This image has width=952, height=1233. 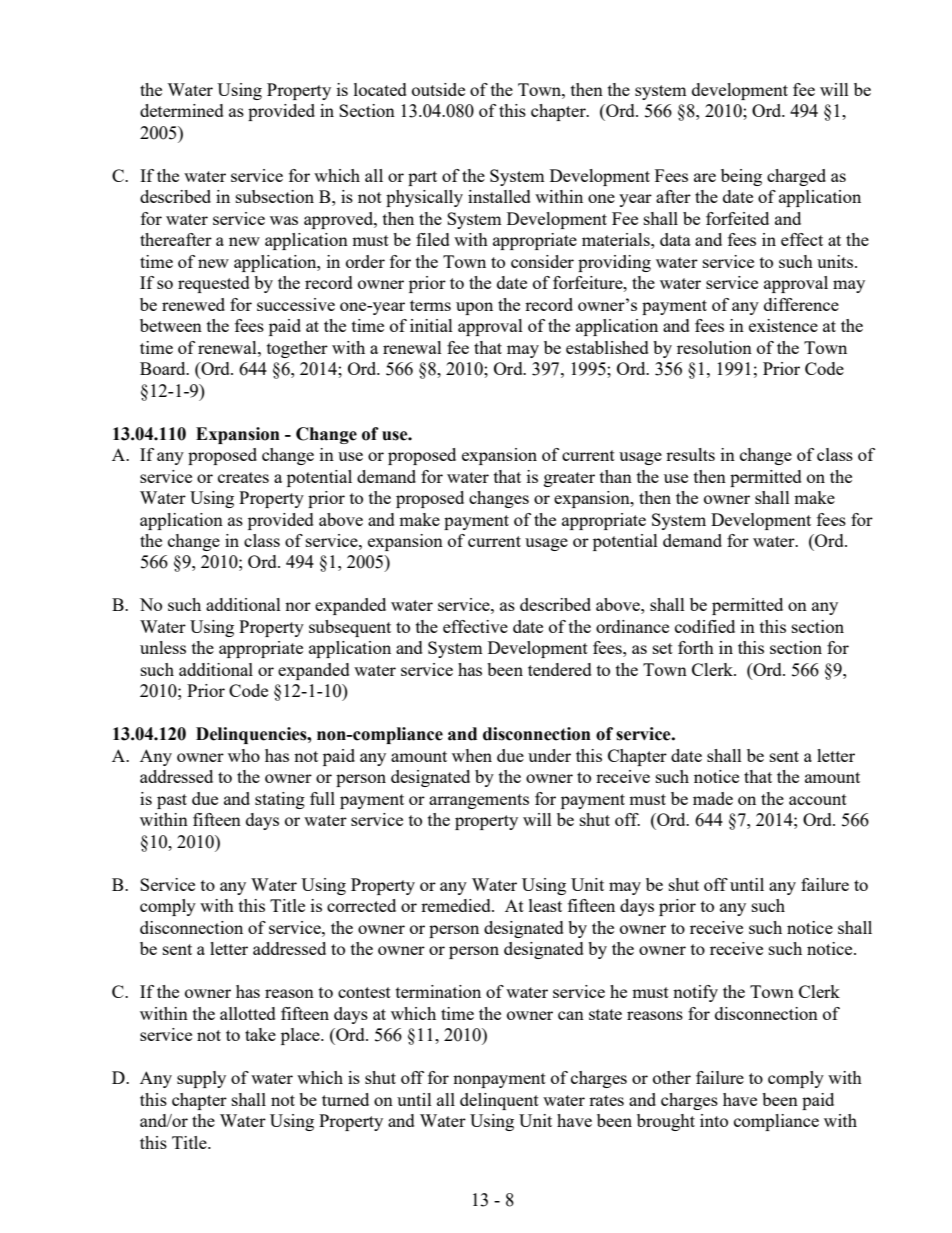 I want to click on being, so click(x=741, y=177).
